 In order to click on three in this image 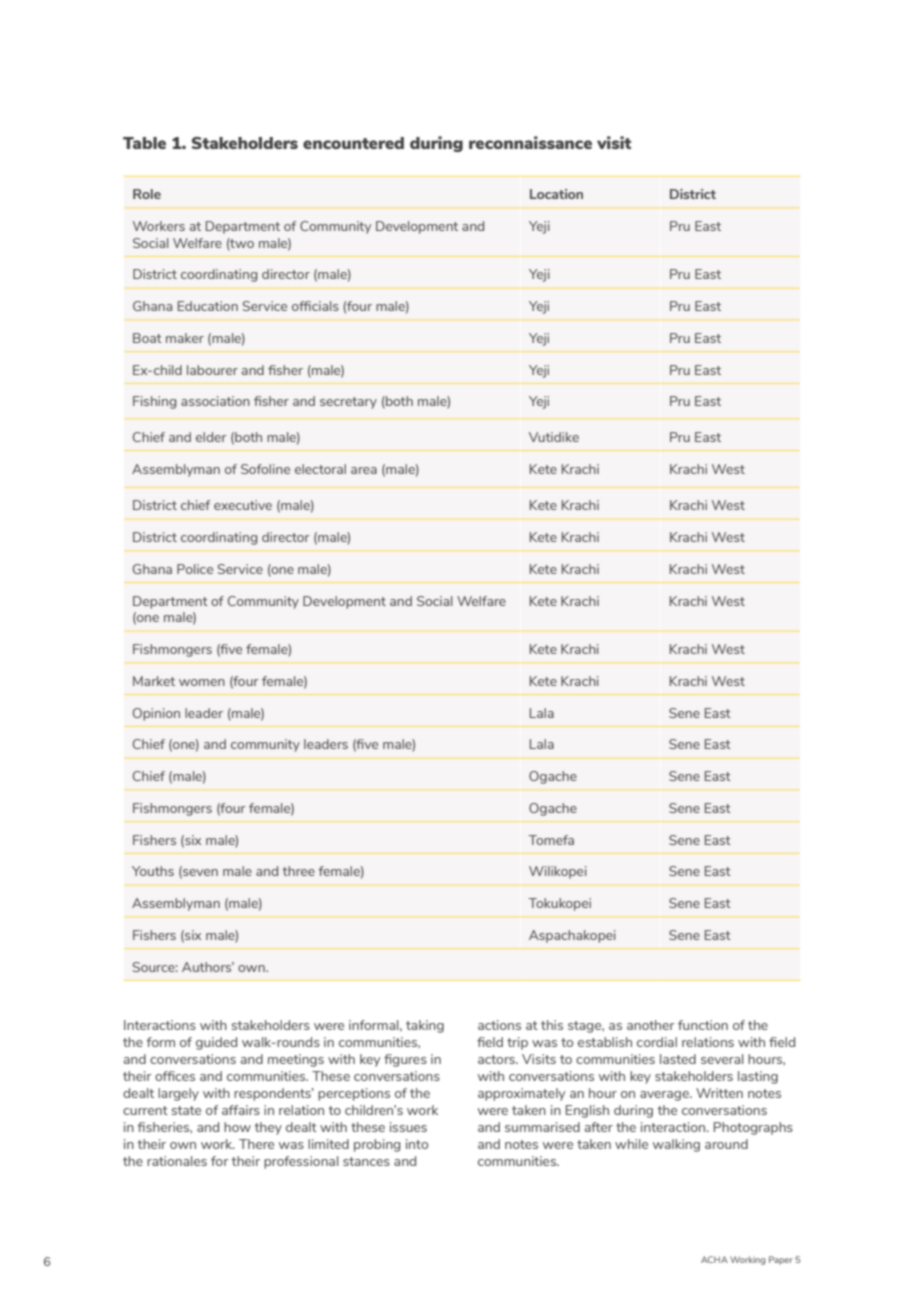, I will do `click(299, 871)`.
